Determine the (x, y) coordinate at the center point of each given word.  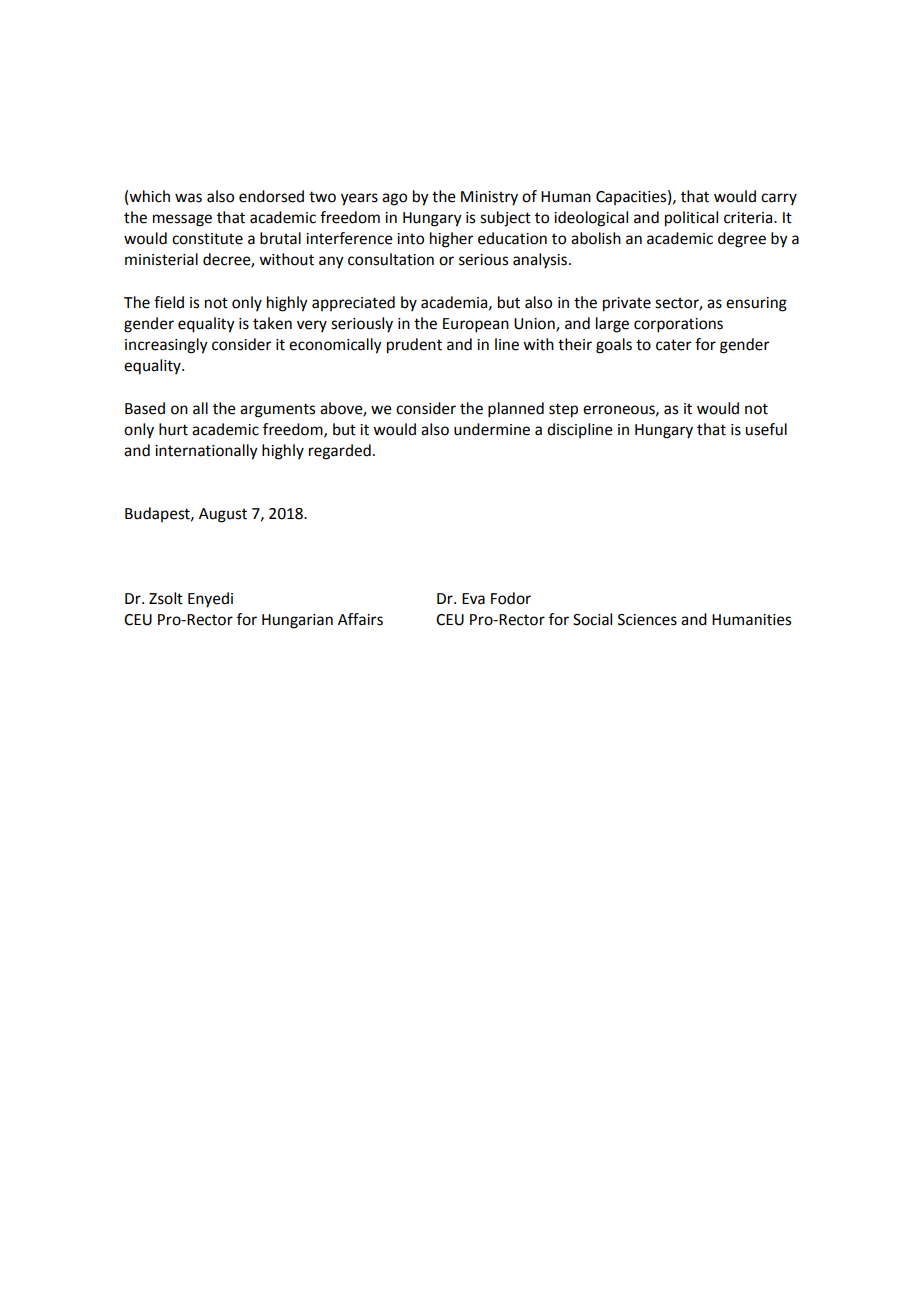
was (188, 198)
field (169, 302)
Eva (473, 599)
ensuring (756, 304)
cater (673, 345)
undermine (492, 429)
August (223, 515)
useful (766, 429)
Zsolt (166, 598)
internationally (206, 452)
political (691, 219)
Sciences (647, 620)
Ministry (489, 198)
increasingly (166, 346)
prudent (414, 346)
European (476, 325)
